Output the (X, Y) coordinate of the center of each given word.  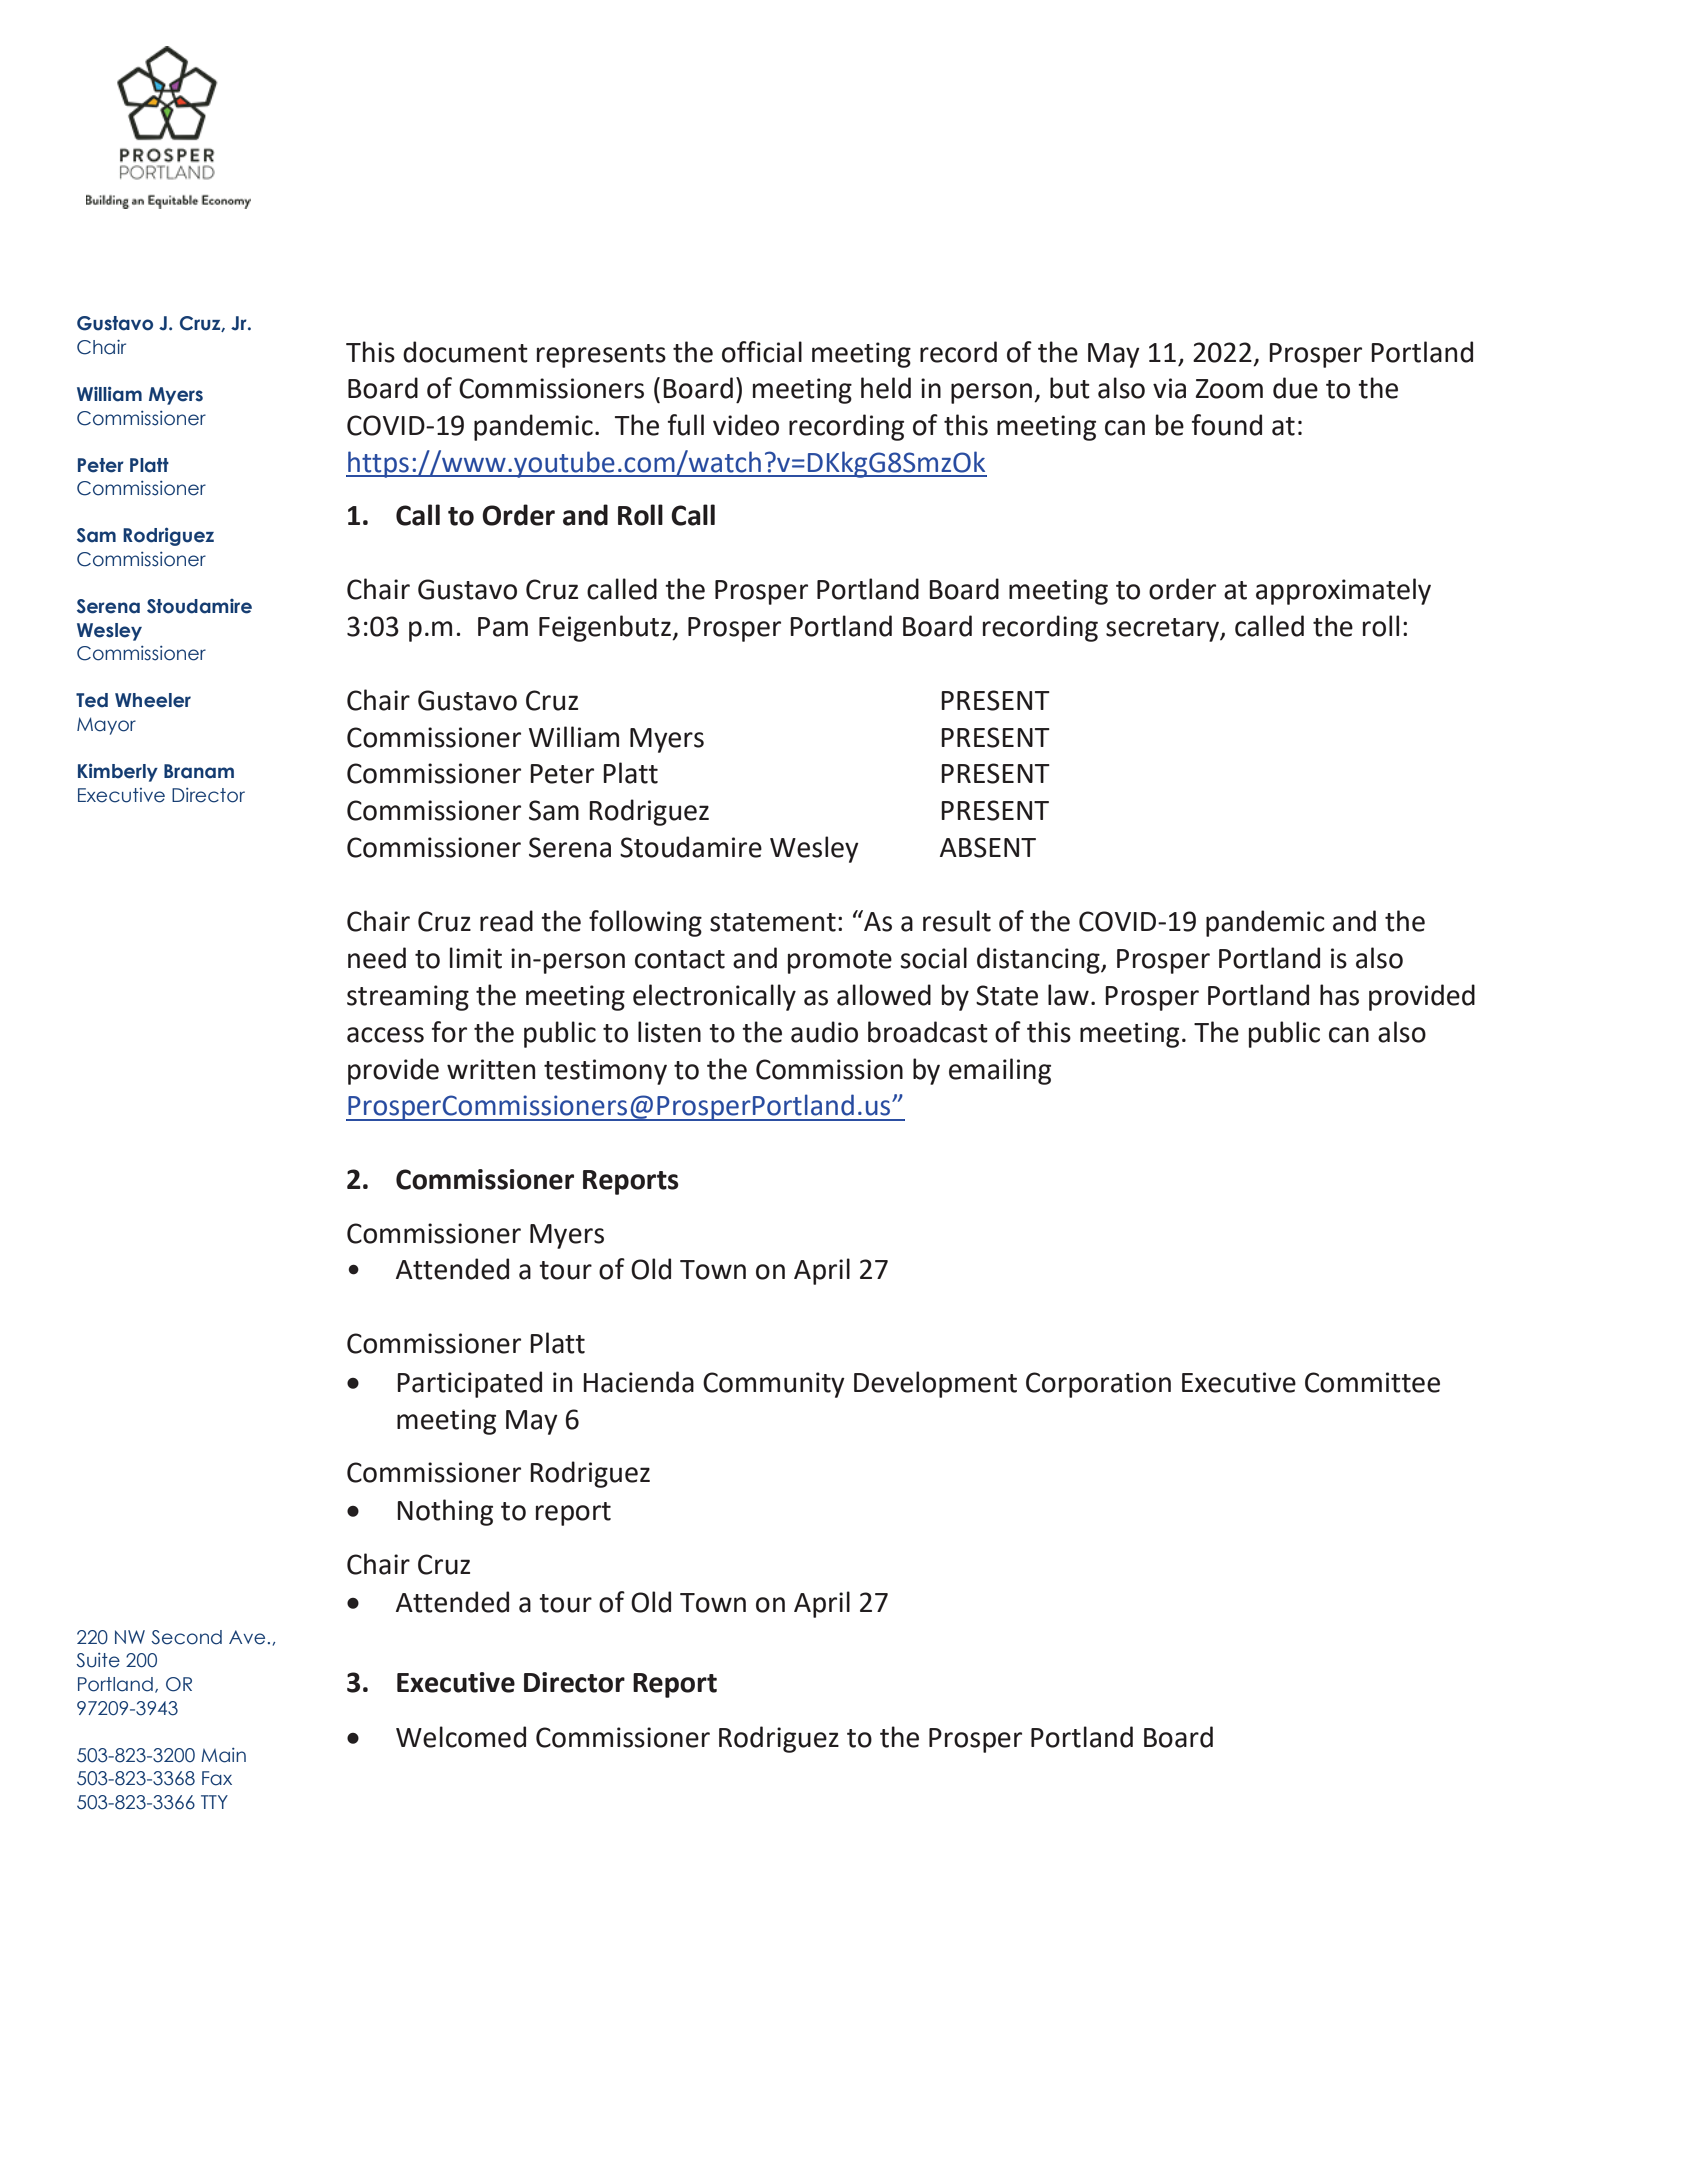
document (465, 352)
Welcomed (461, 1737)
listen (669, 1032)
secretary (1163, 630)
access (385, 1035)
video (746, 425)
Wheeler (153, 700)
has (1339, 995)
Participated (469, 1384)
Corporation (1098, 1385)
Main (223, 1755)
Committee (1372, 1382)
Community (774, 1385)
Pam (503, 627)
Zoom (1229, 389)
